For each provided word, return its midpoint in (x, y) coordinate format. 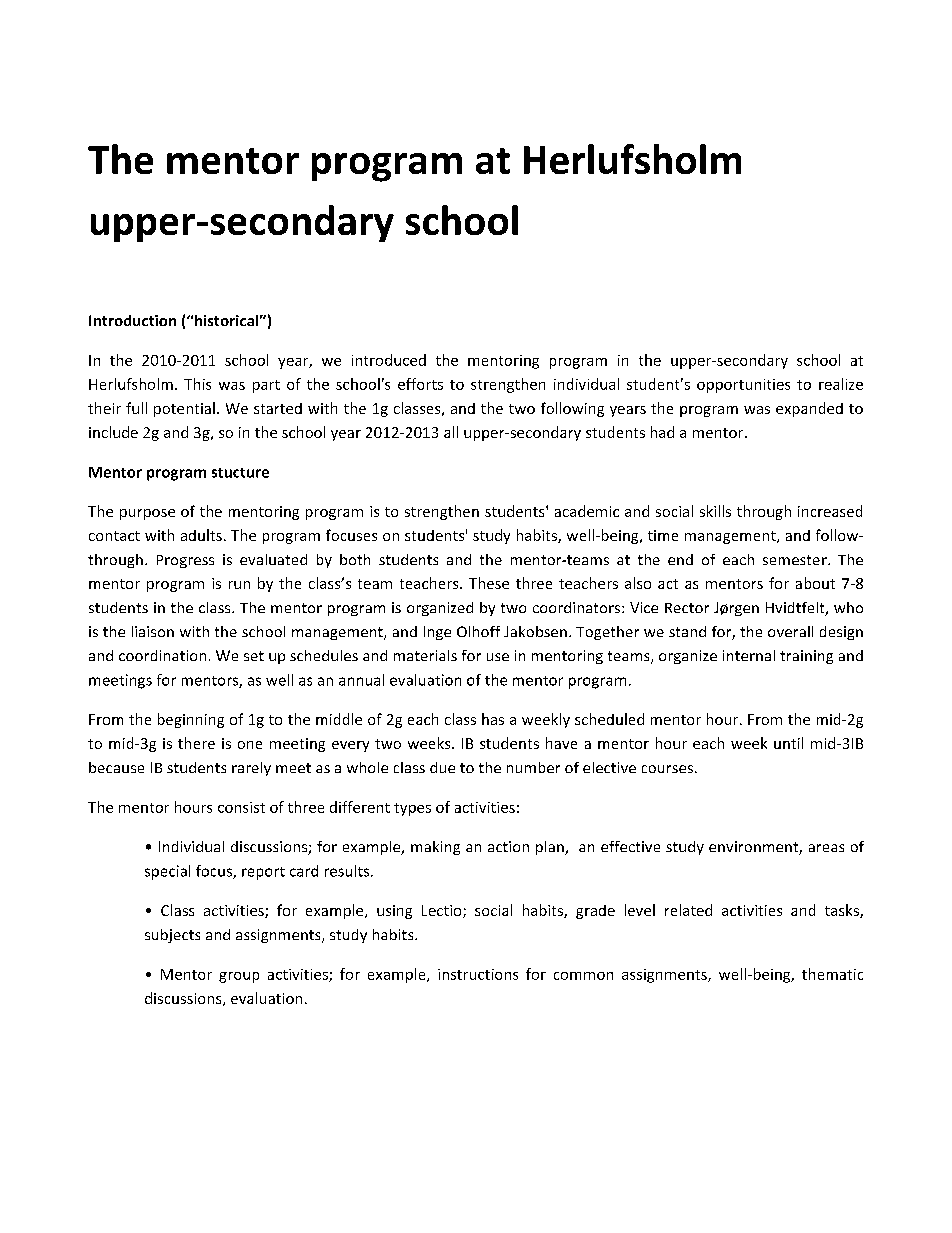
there (196, 743)
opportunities (743, 386)
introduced (389, 360)
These (489, 583)
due (442, 767)
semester (796, 560)
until (788, 743)
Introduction (132, 320)
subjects (172, 936)
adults (201, 535)
